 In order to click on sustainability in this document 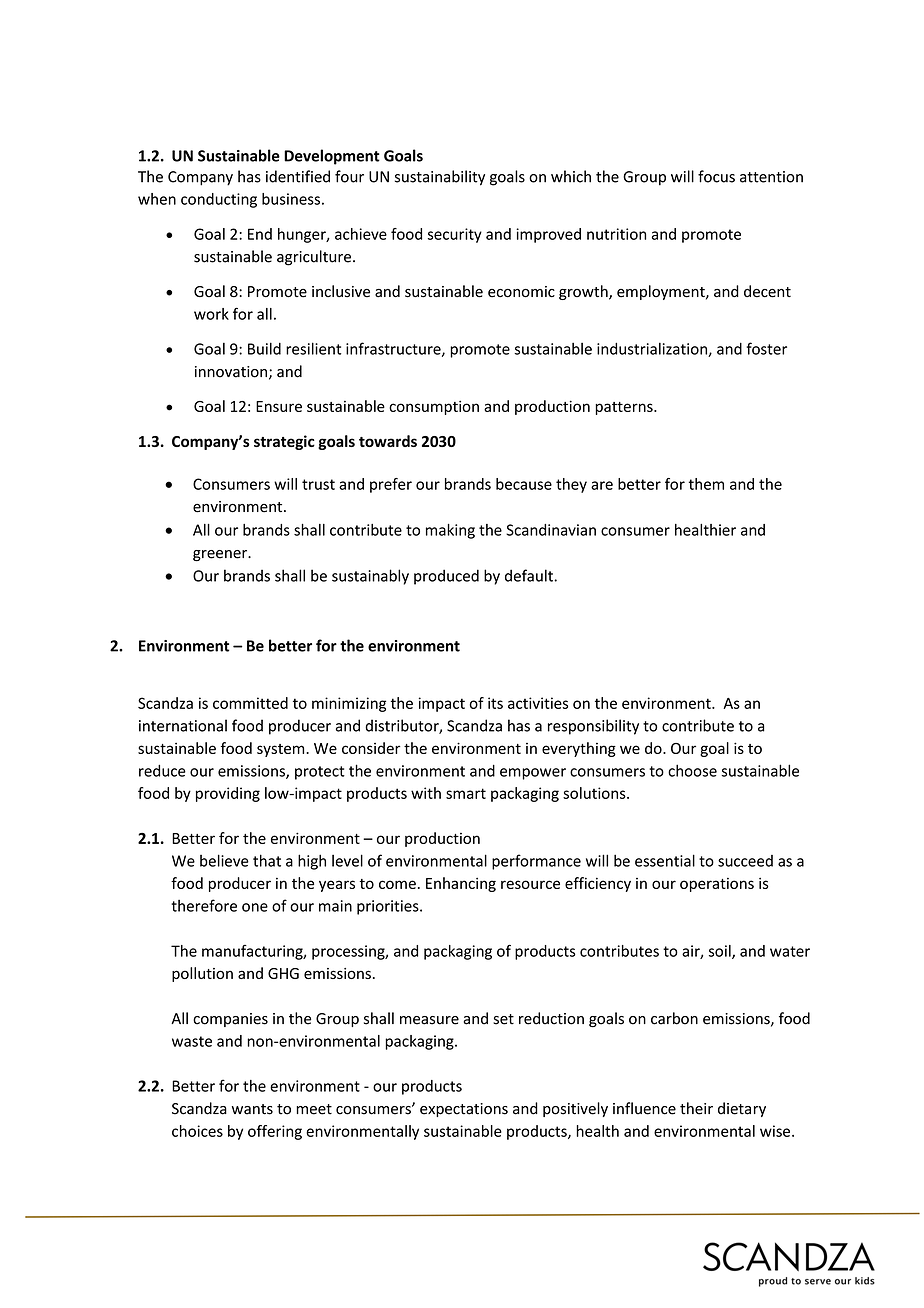, I will do `click(440, 178)`.
